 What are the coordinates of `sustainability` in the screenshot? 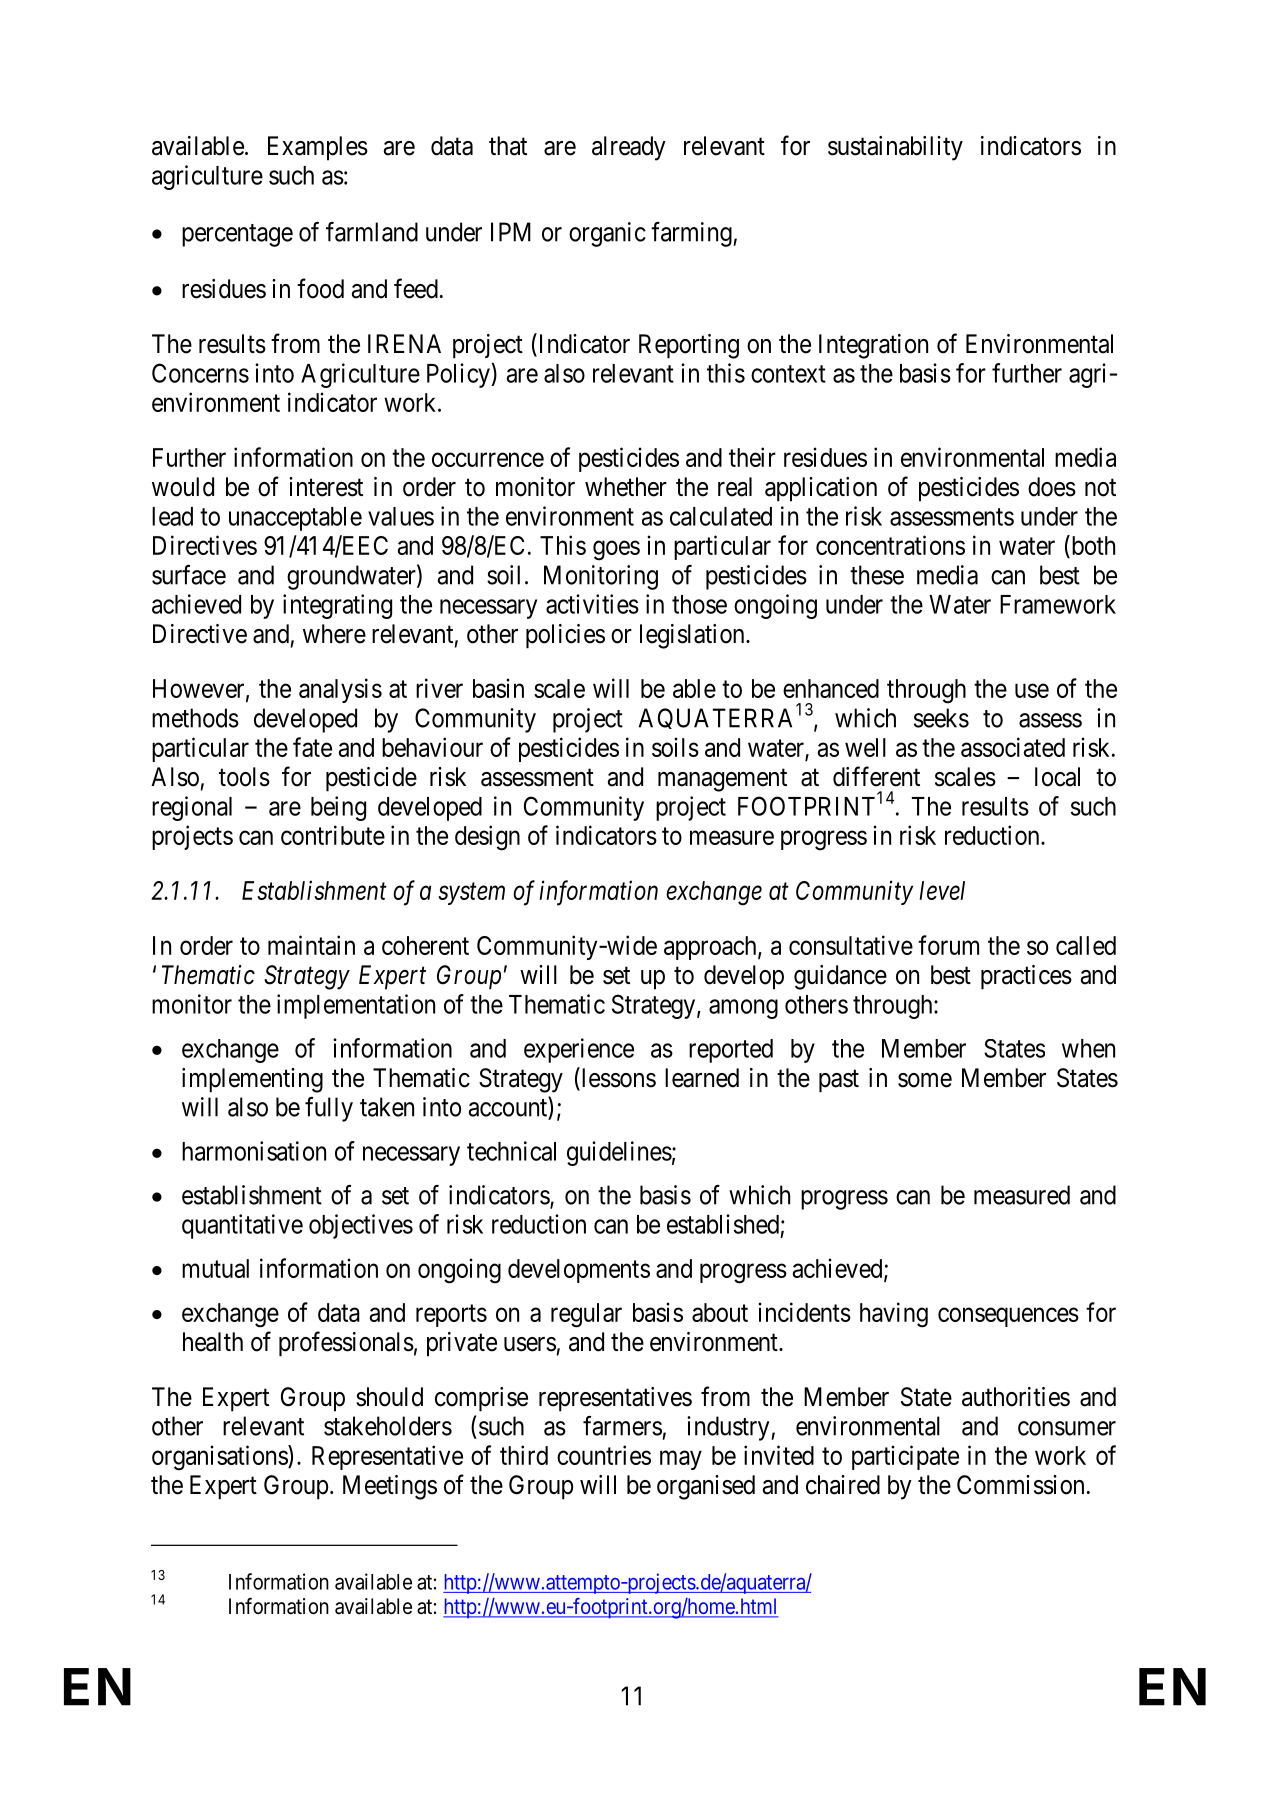 It's located at (895, 148).
